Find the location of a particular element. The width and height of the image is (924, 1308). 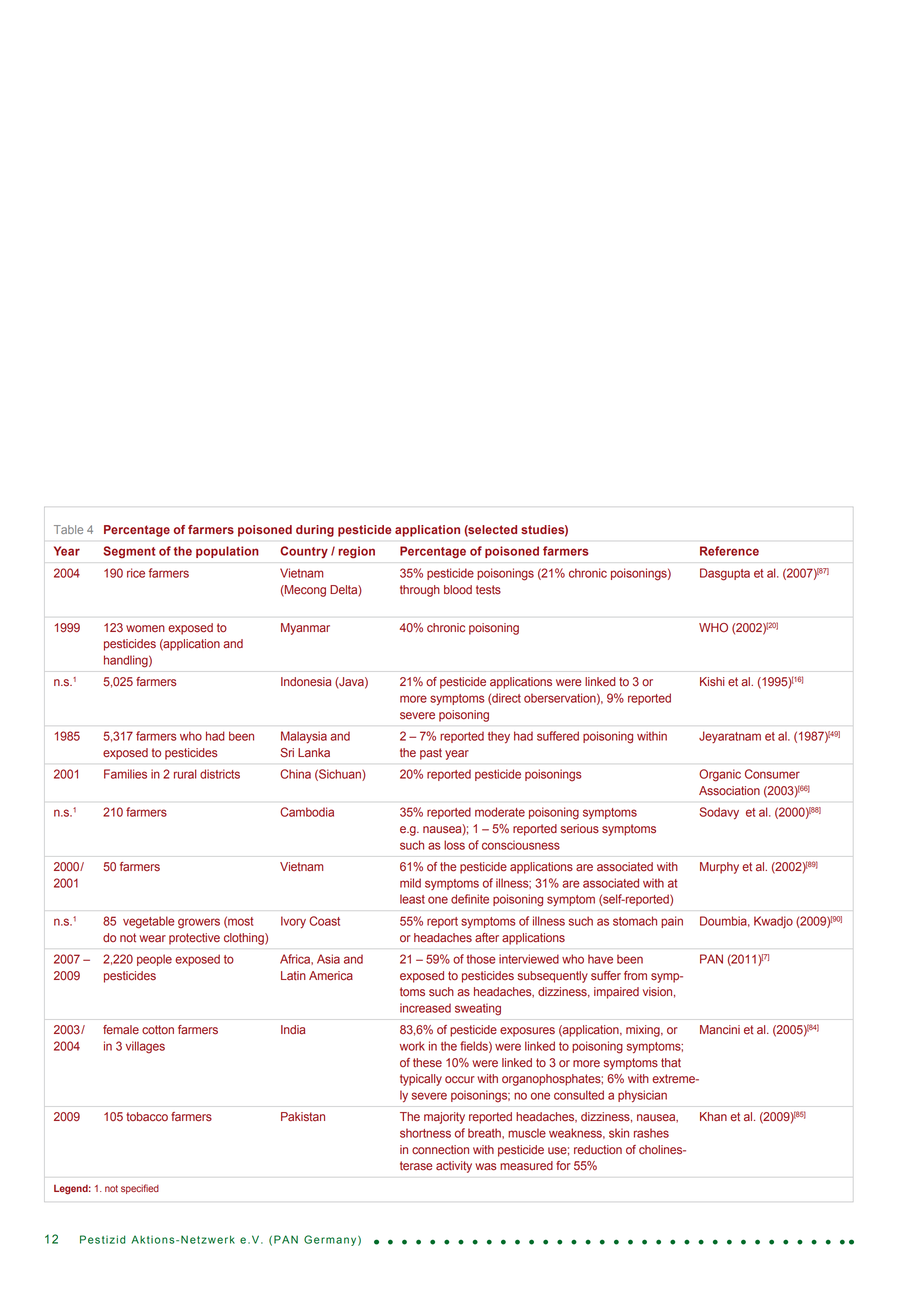

specified is located at coordinates (140, 1189).
